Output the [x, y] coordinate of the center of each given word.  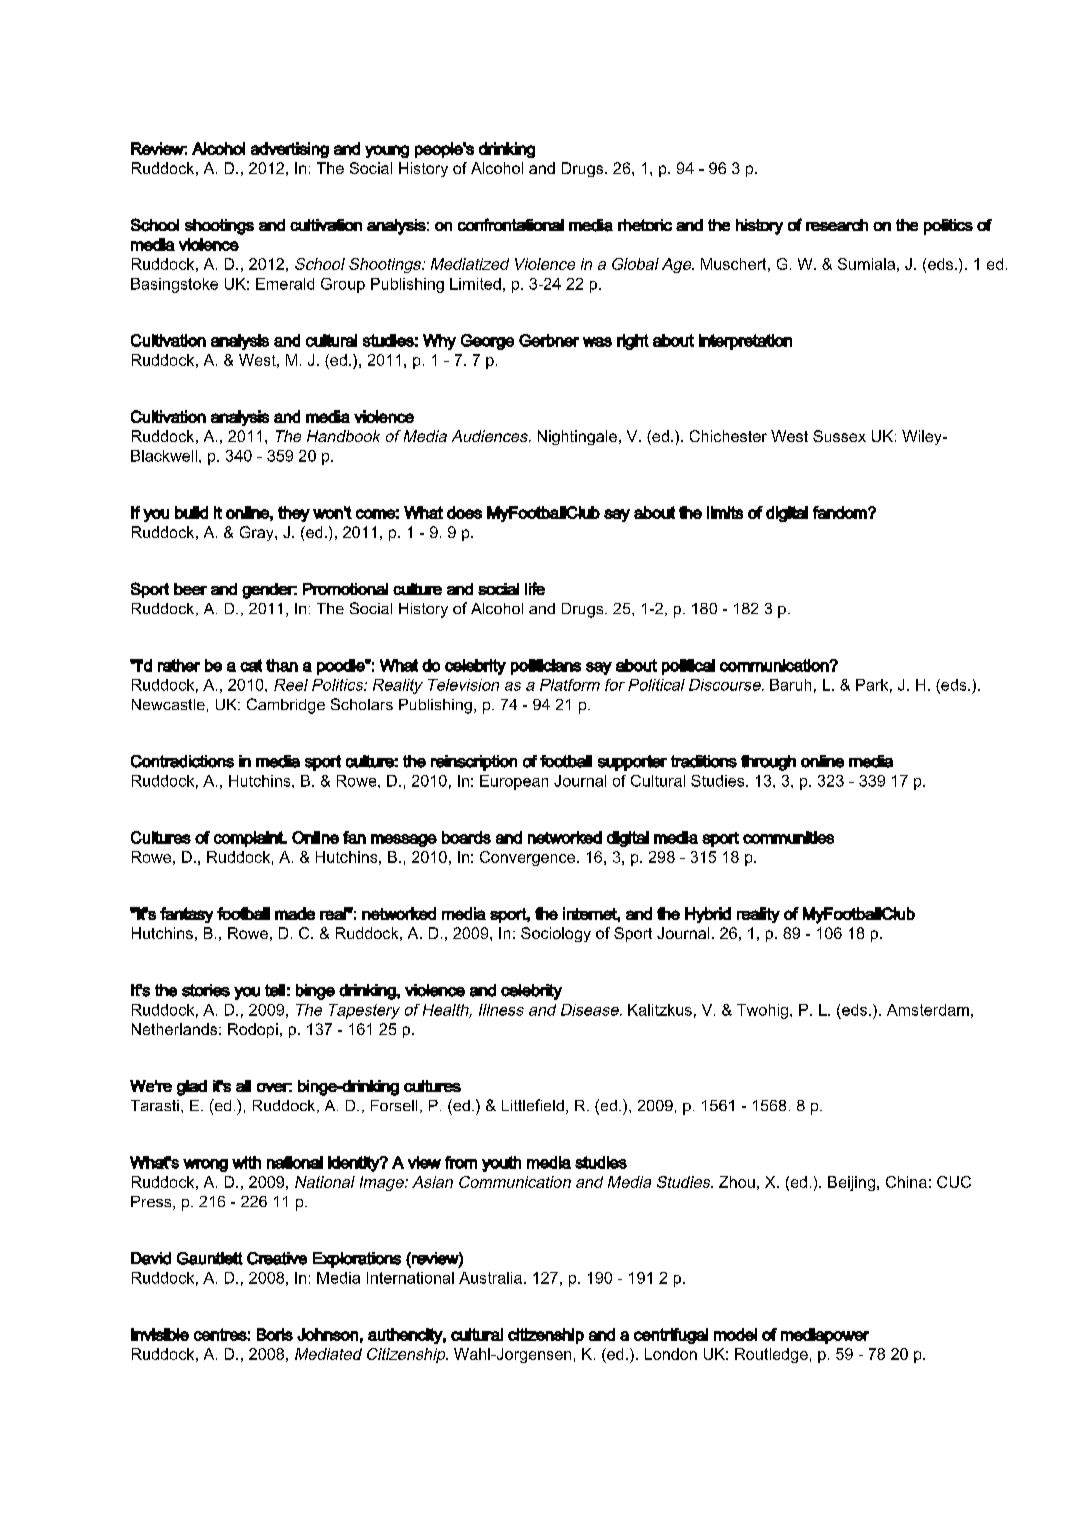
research [837, 225]
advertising [290, 150]
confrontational [511, 224]
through [768, 763]
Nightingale [577, 437]
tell [275, 990]
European [514, 782]
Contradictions [182, 761]
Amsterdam [928, 1010]
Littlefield [533, 1105]
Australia [490, 1278]
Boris [275, 1334]
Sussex [839, 436]
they [294, 514]
